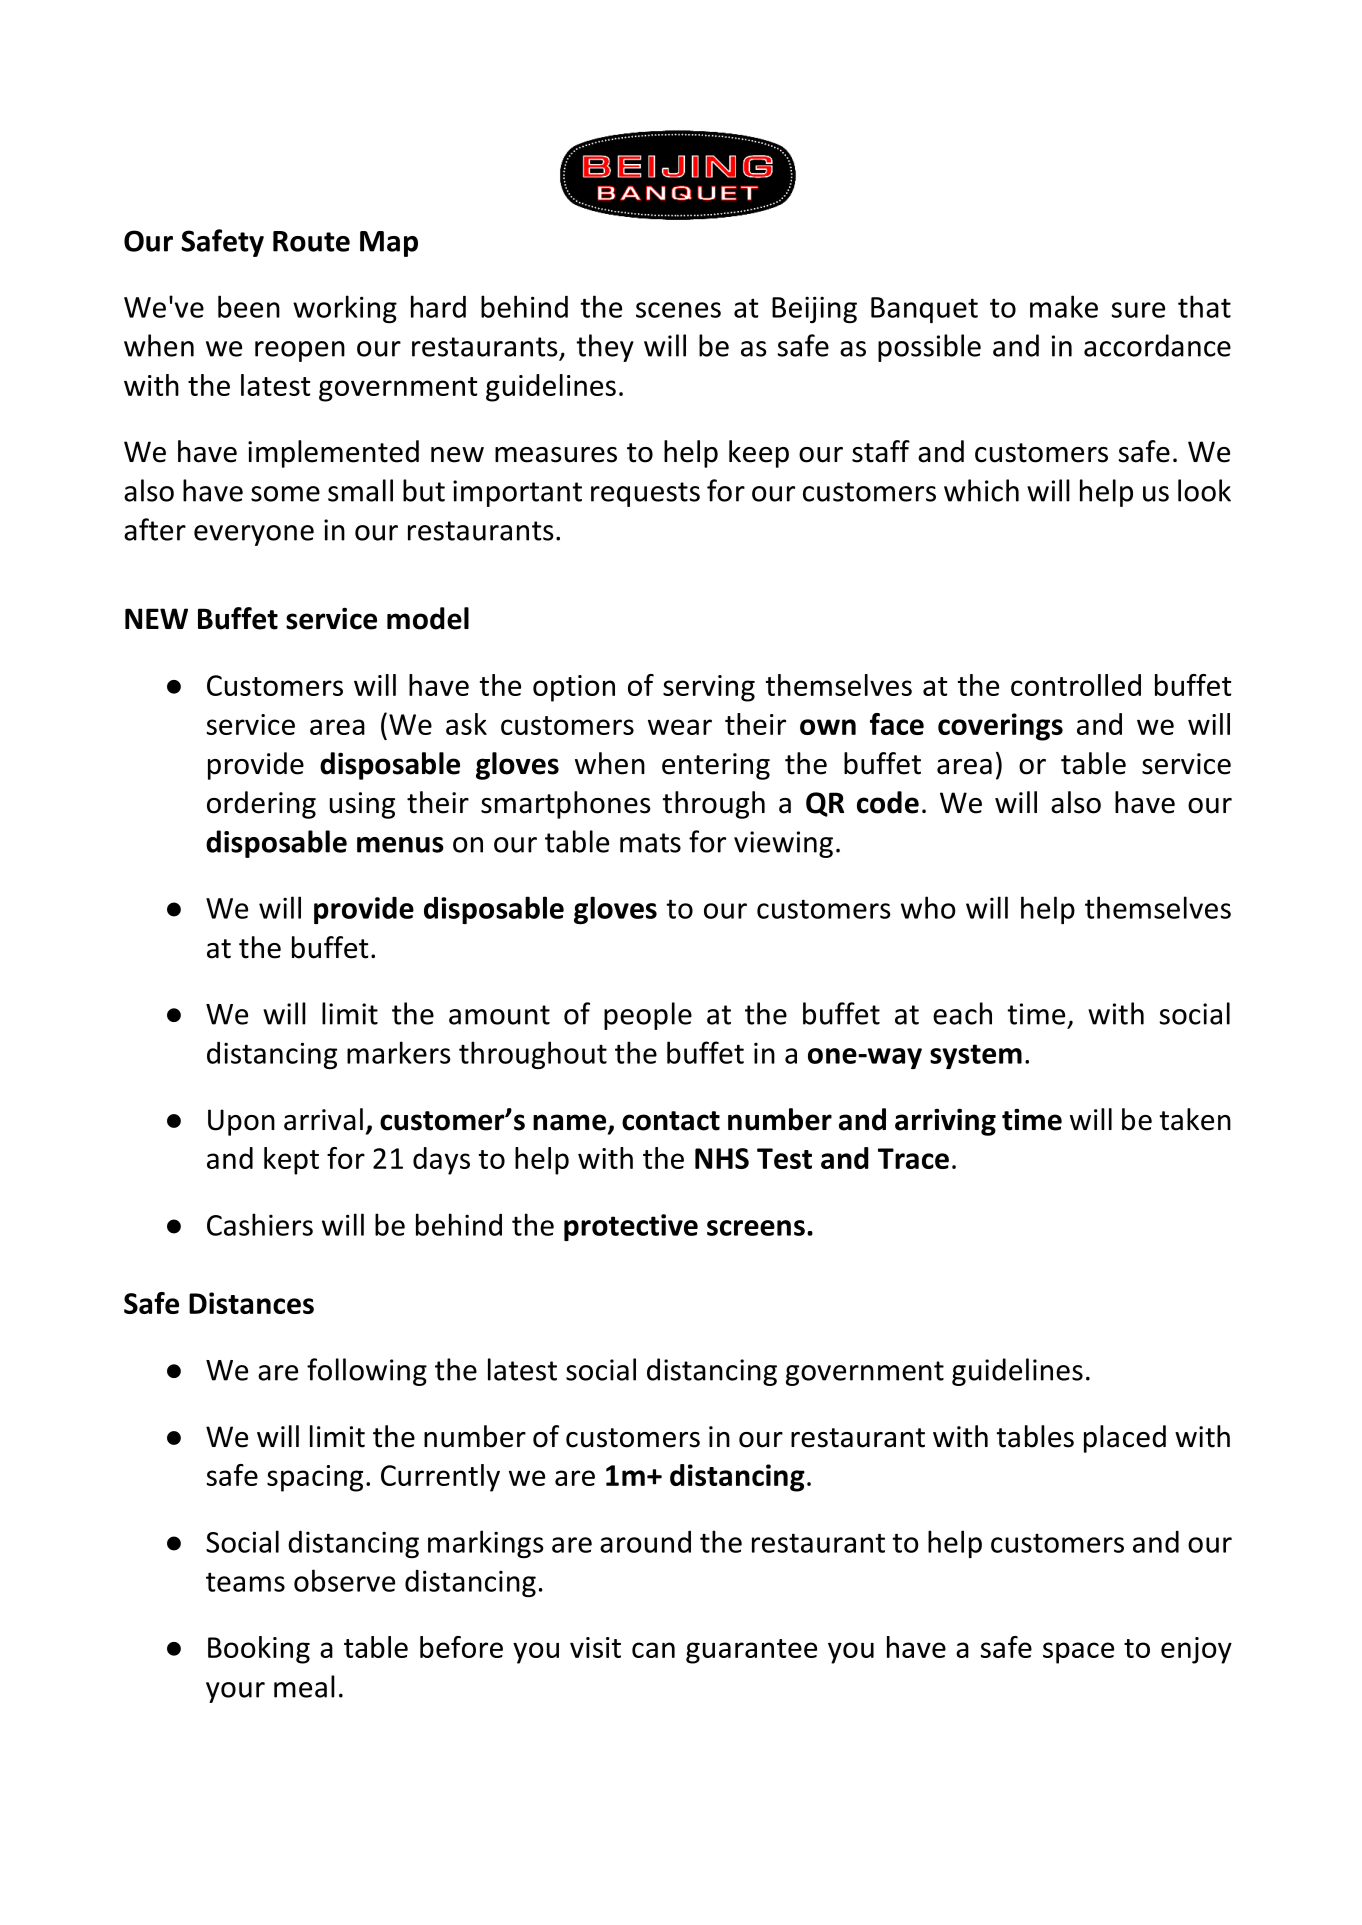 This image has width=1362, height=1925. I want to click on make, so click(1064, 306).
